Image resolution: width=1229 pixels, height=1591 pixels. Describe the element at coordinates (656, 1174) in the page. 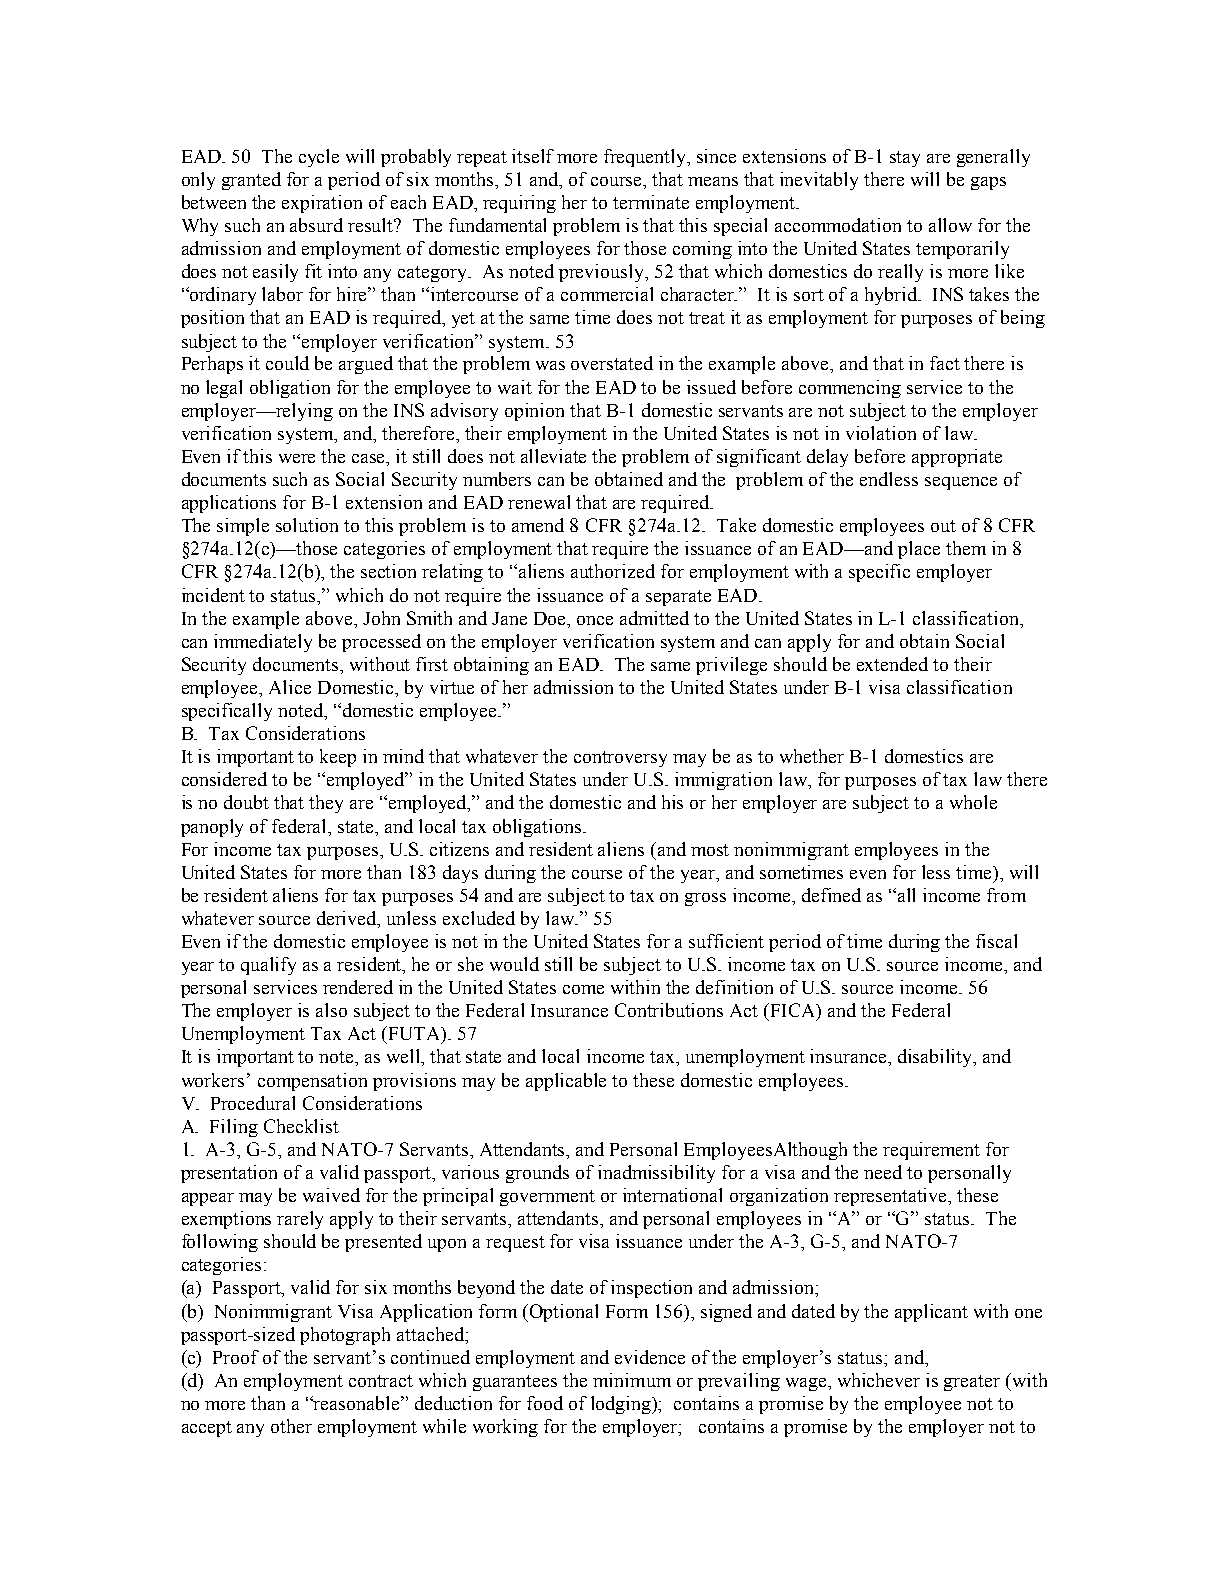

I see `inadmissibility` at that location.
